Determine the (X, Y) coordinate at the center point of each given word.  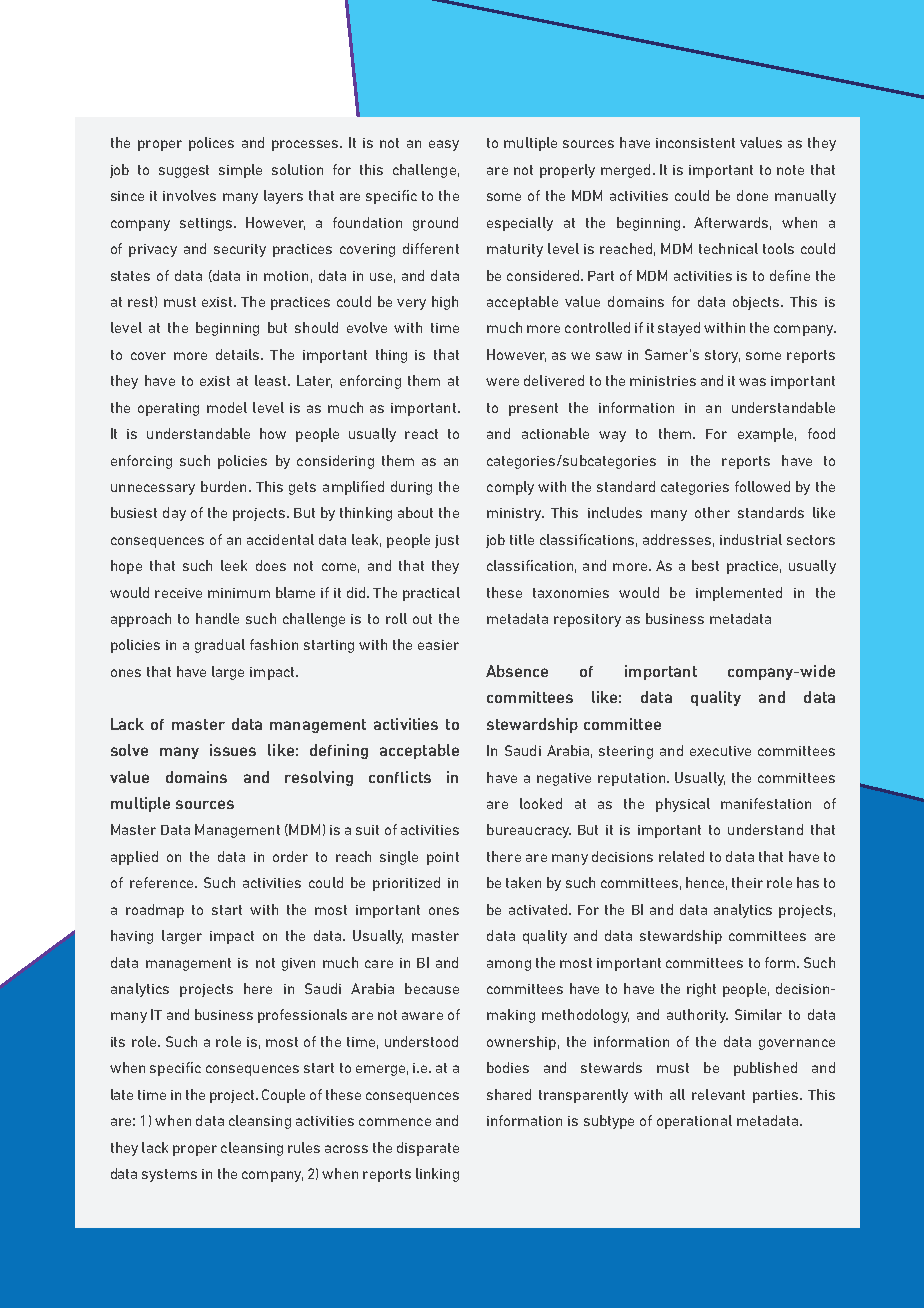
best (705, 565)
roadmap (155, 911)
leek (234, 565)
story (722, 356)
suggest (184, 171)
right (701, 990)
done (752, 195)
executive (720, 751)
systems (169, 1175)
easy (444, 145)
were (502, 382)
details (239, 354)
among (509, 965)
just (447, 541)
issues (233, 750)
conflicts (400, 777)
